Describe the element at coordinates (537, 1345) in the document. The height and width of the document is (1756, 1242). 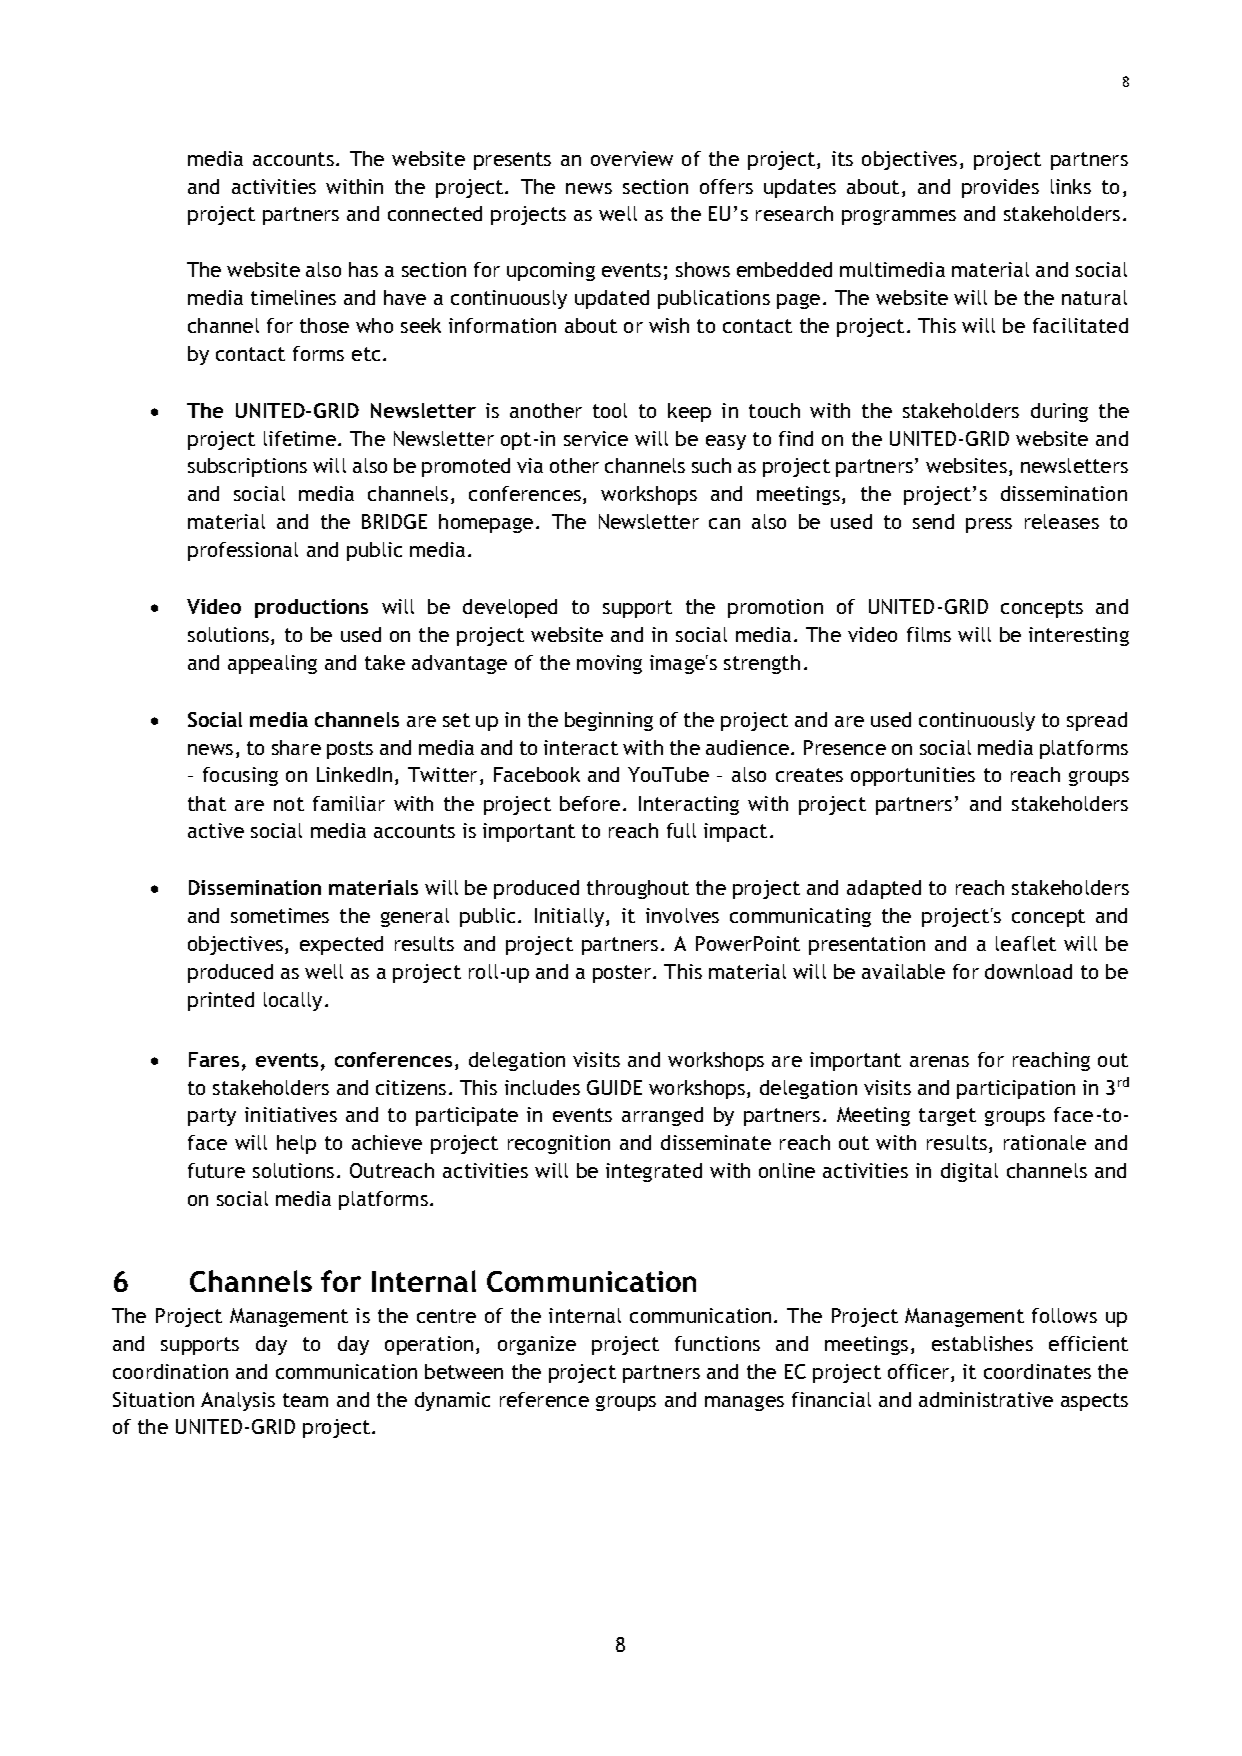
I see `organize` at that location.
